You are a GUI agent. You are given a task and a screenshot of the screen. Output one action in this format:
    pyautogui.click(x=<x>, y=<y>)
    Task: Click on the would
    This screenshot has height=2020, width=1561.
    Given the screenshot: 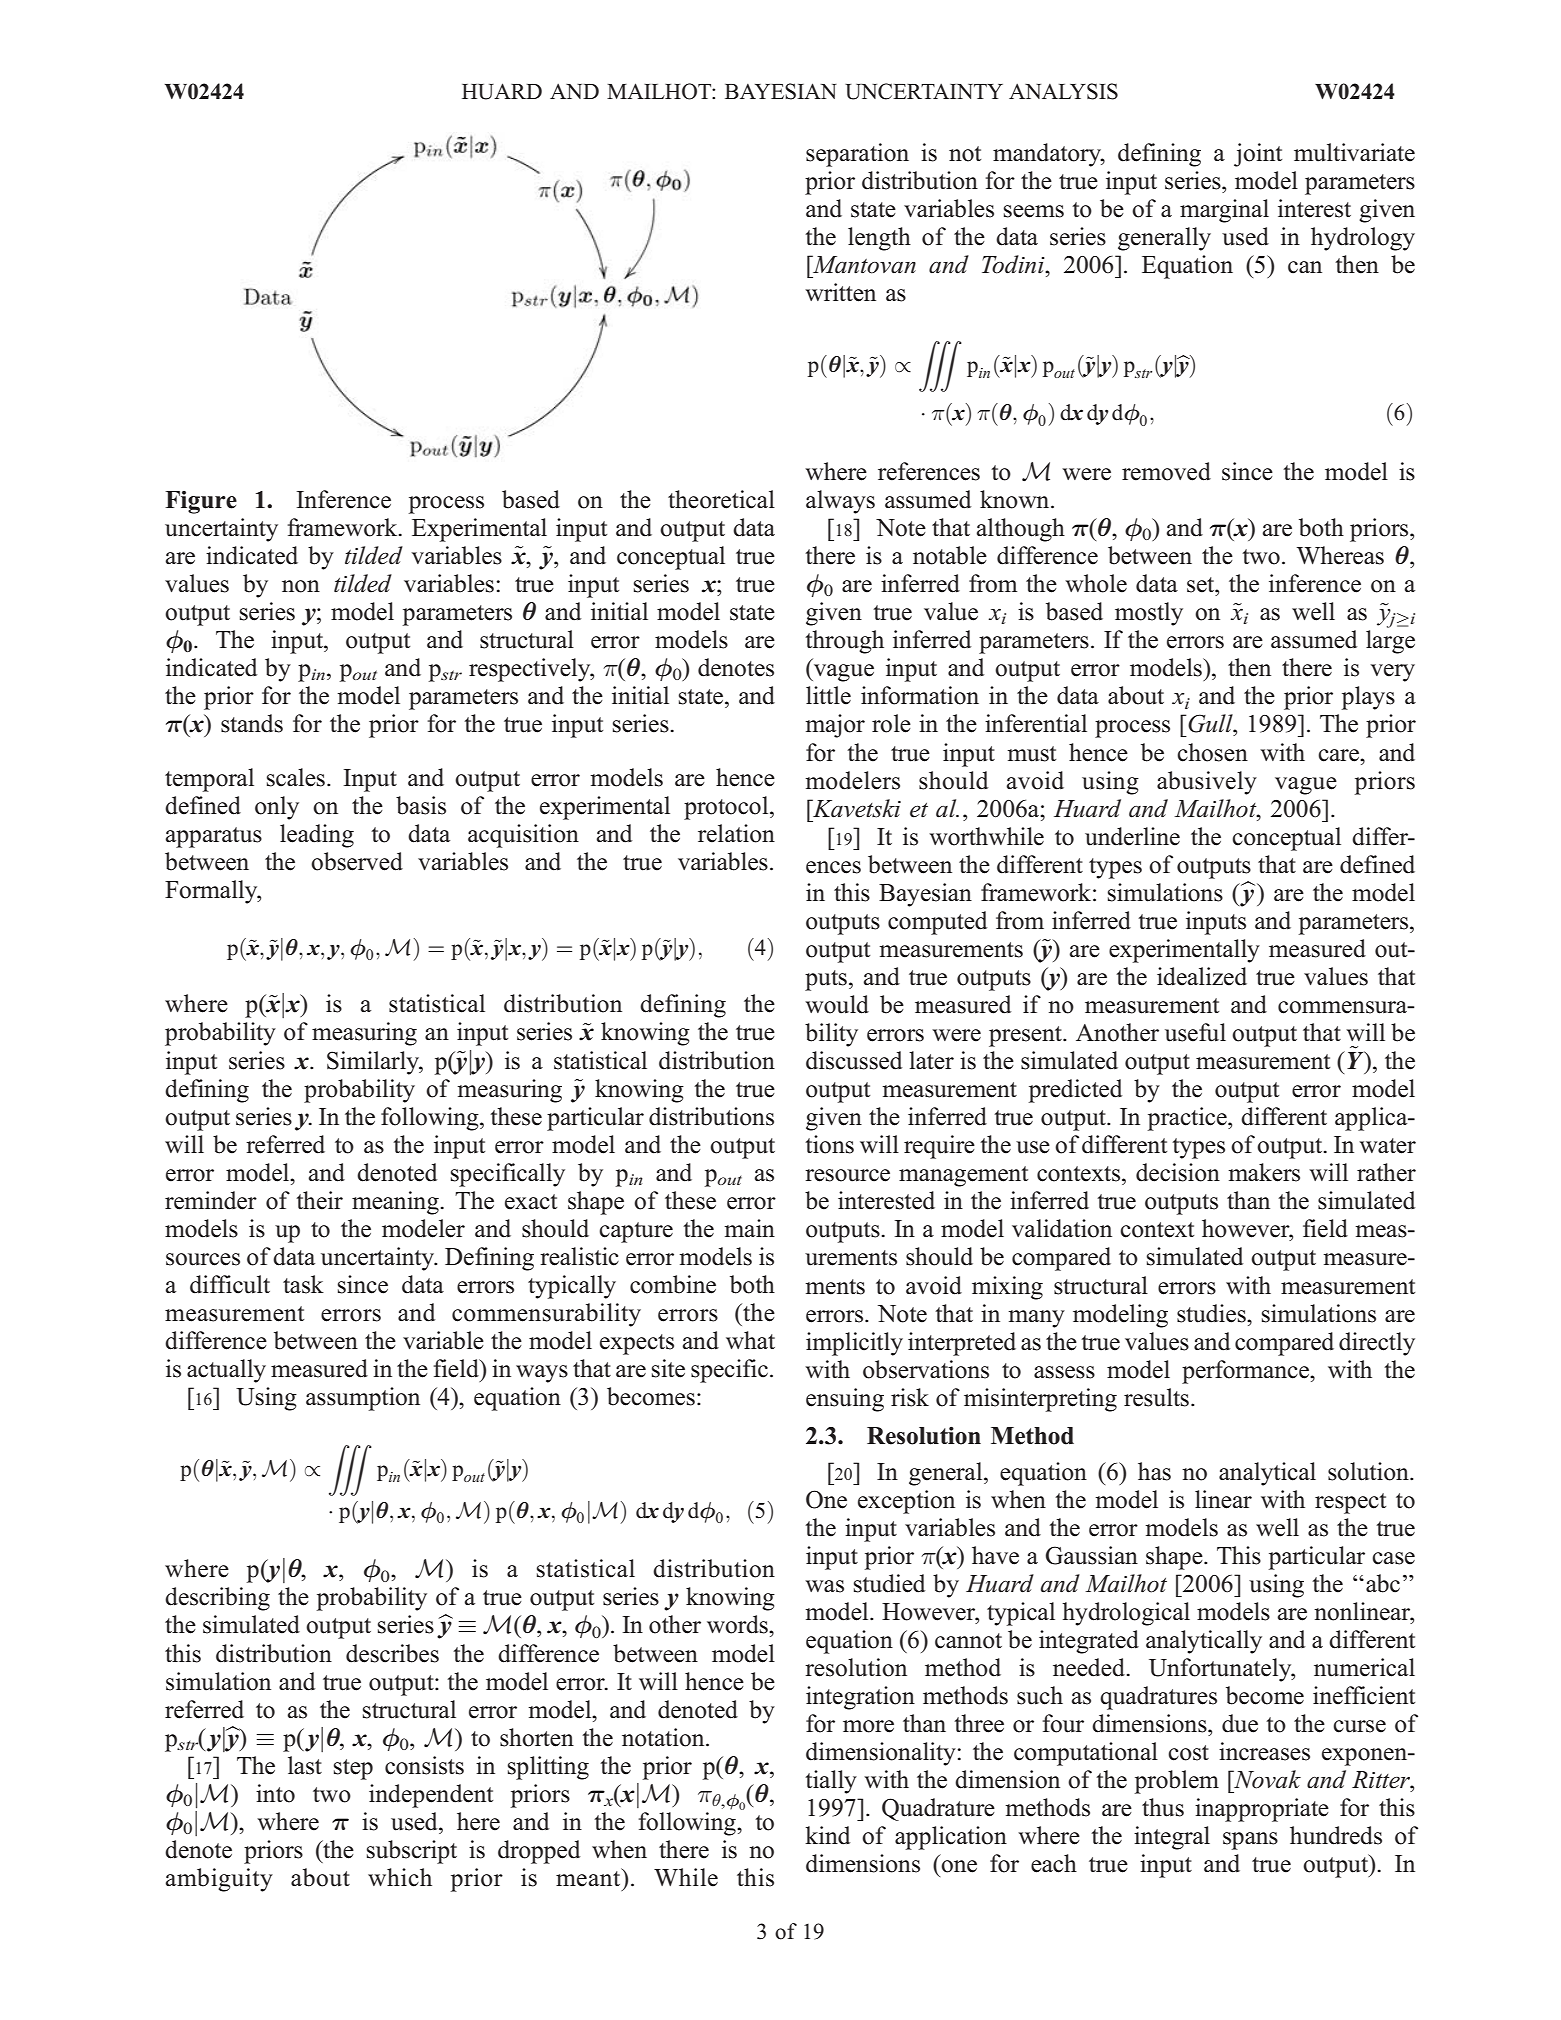 What is the action you would take?
    pyautogui.click(x=837, y=1004)
